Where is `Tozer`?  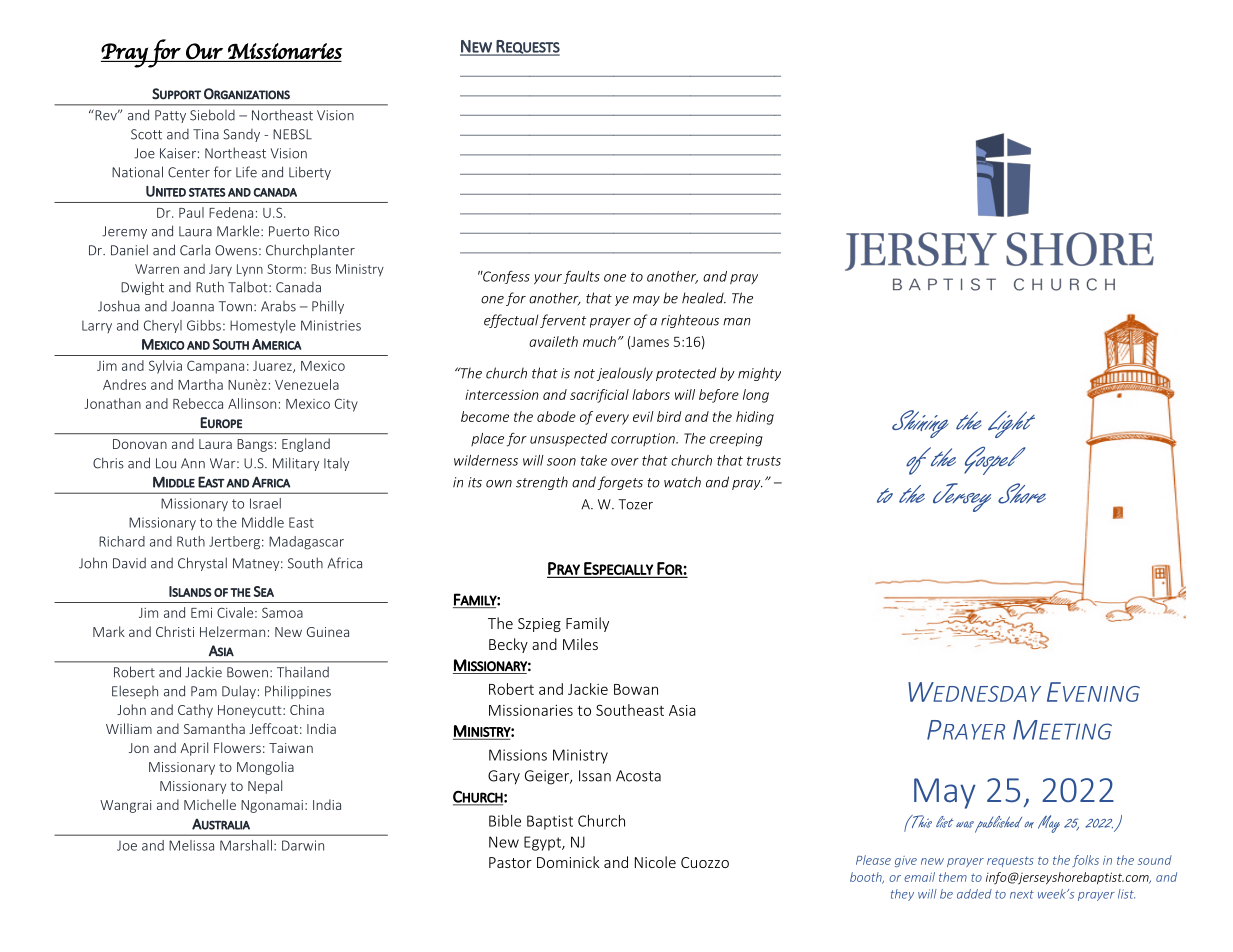 Tozer is located at coordinates (635, 504).
